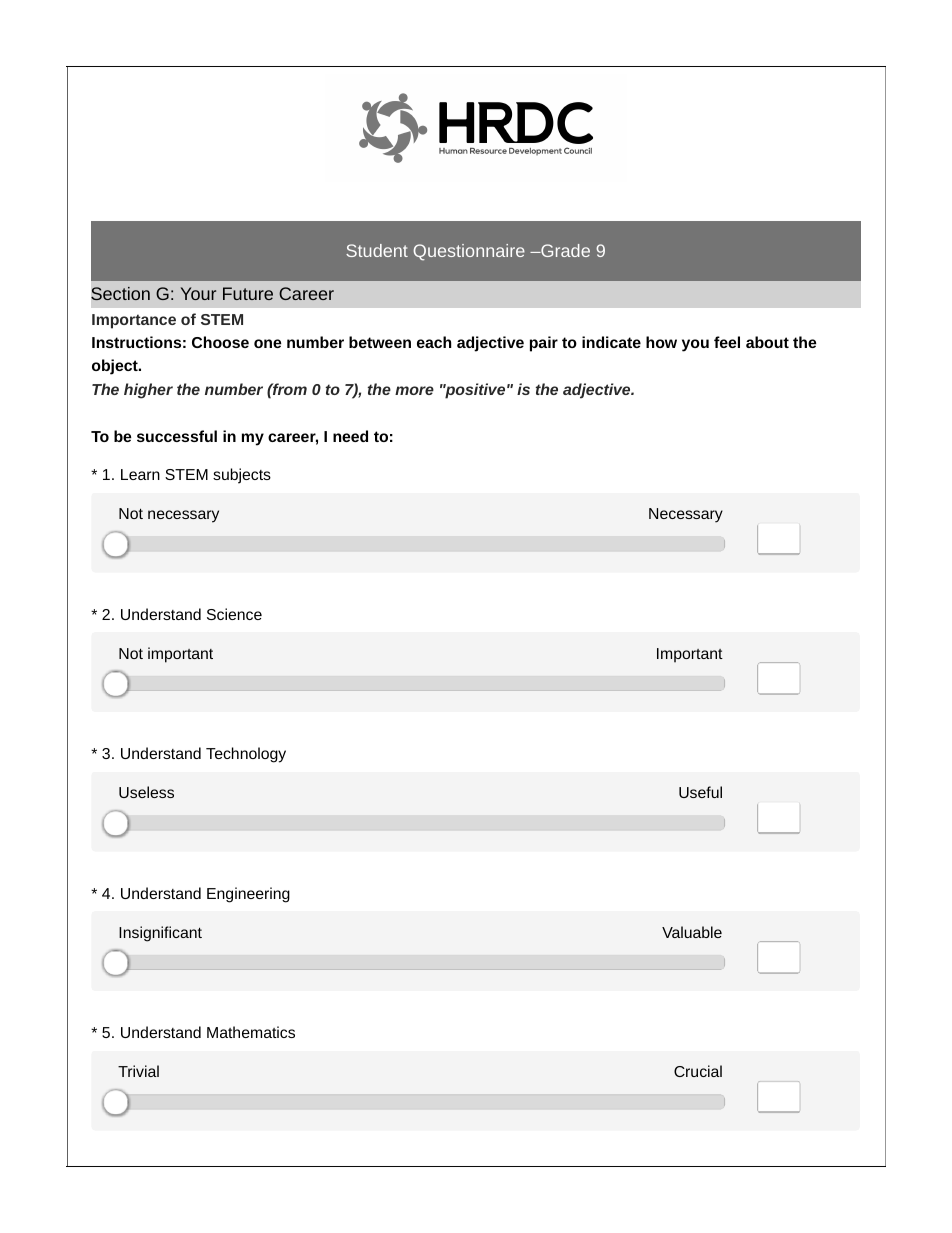 This image has height=1233, width=952. Describe the element at coordinates (698, 1071) in the image. I see `Crucial` at that location.
